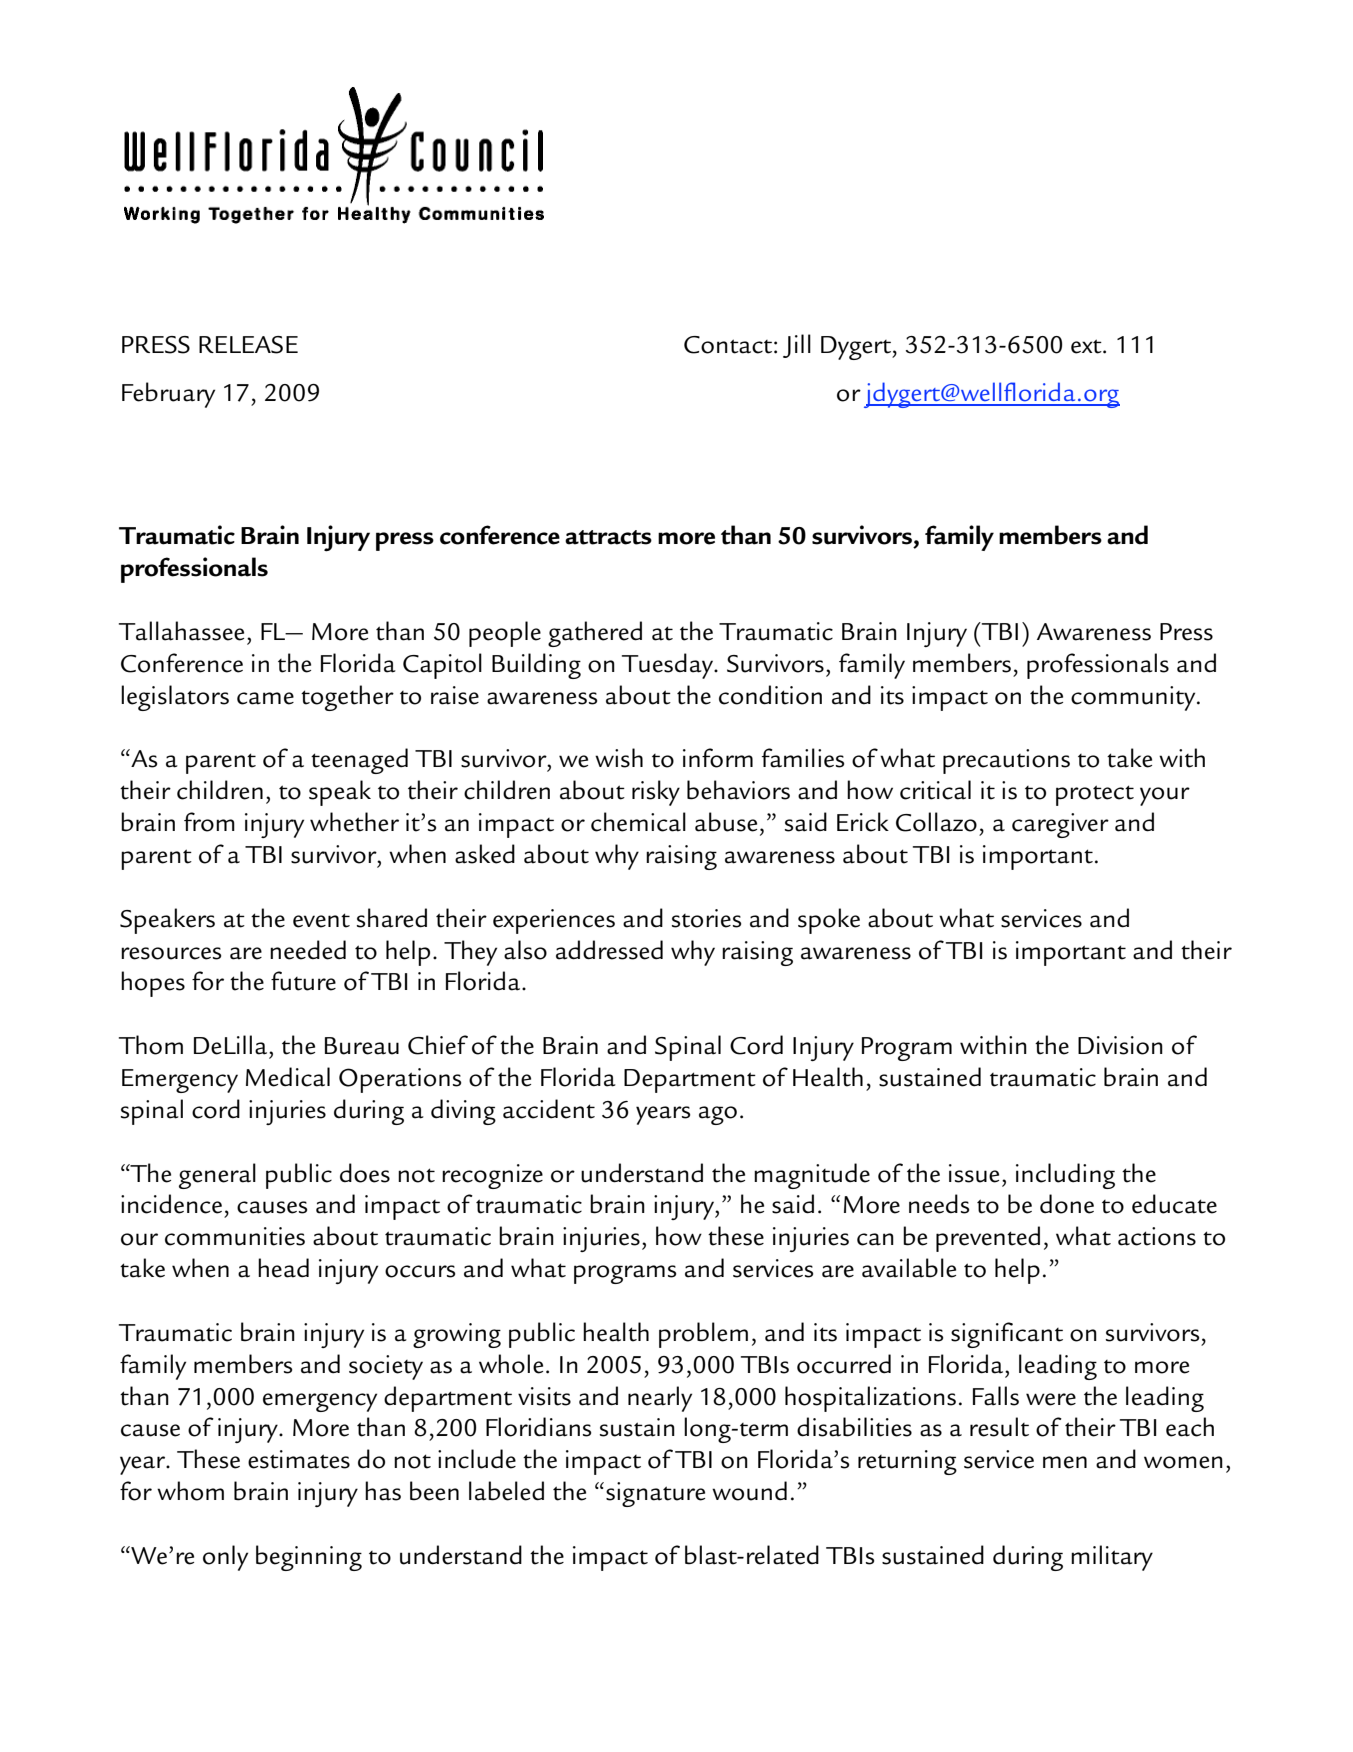 The height and width of the screenshot is (1752, 1353). Describe the element at coordinates (308, 950) in the screenshot. I see `needed` at that location.
